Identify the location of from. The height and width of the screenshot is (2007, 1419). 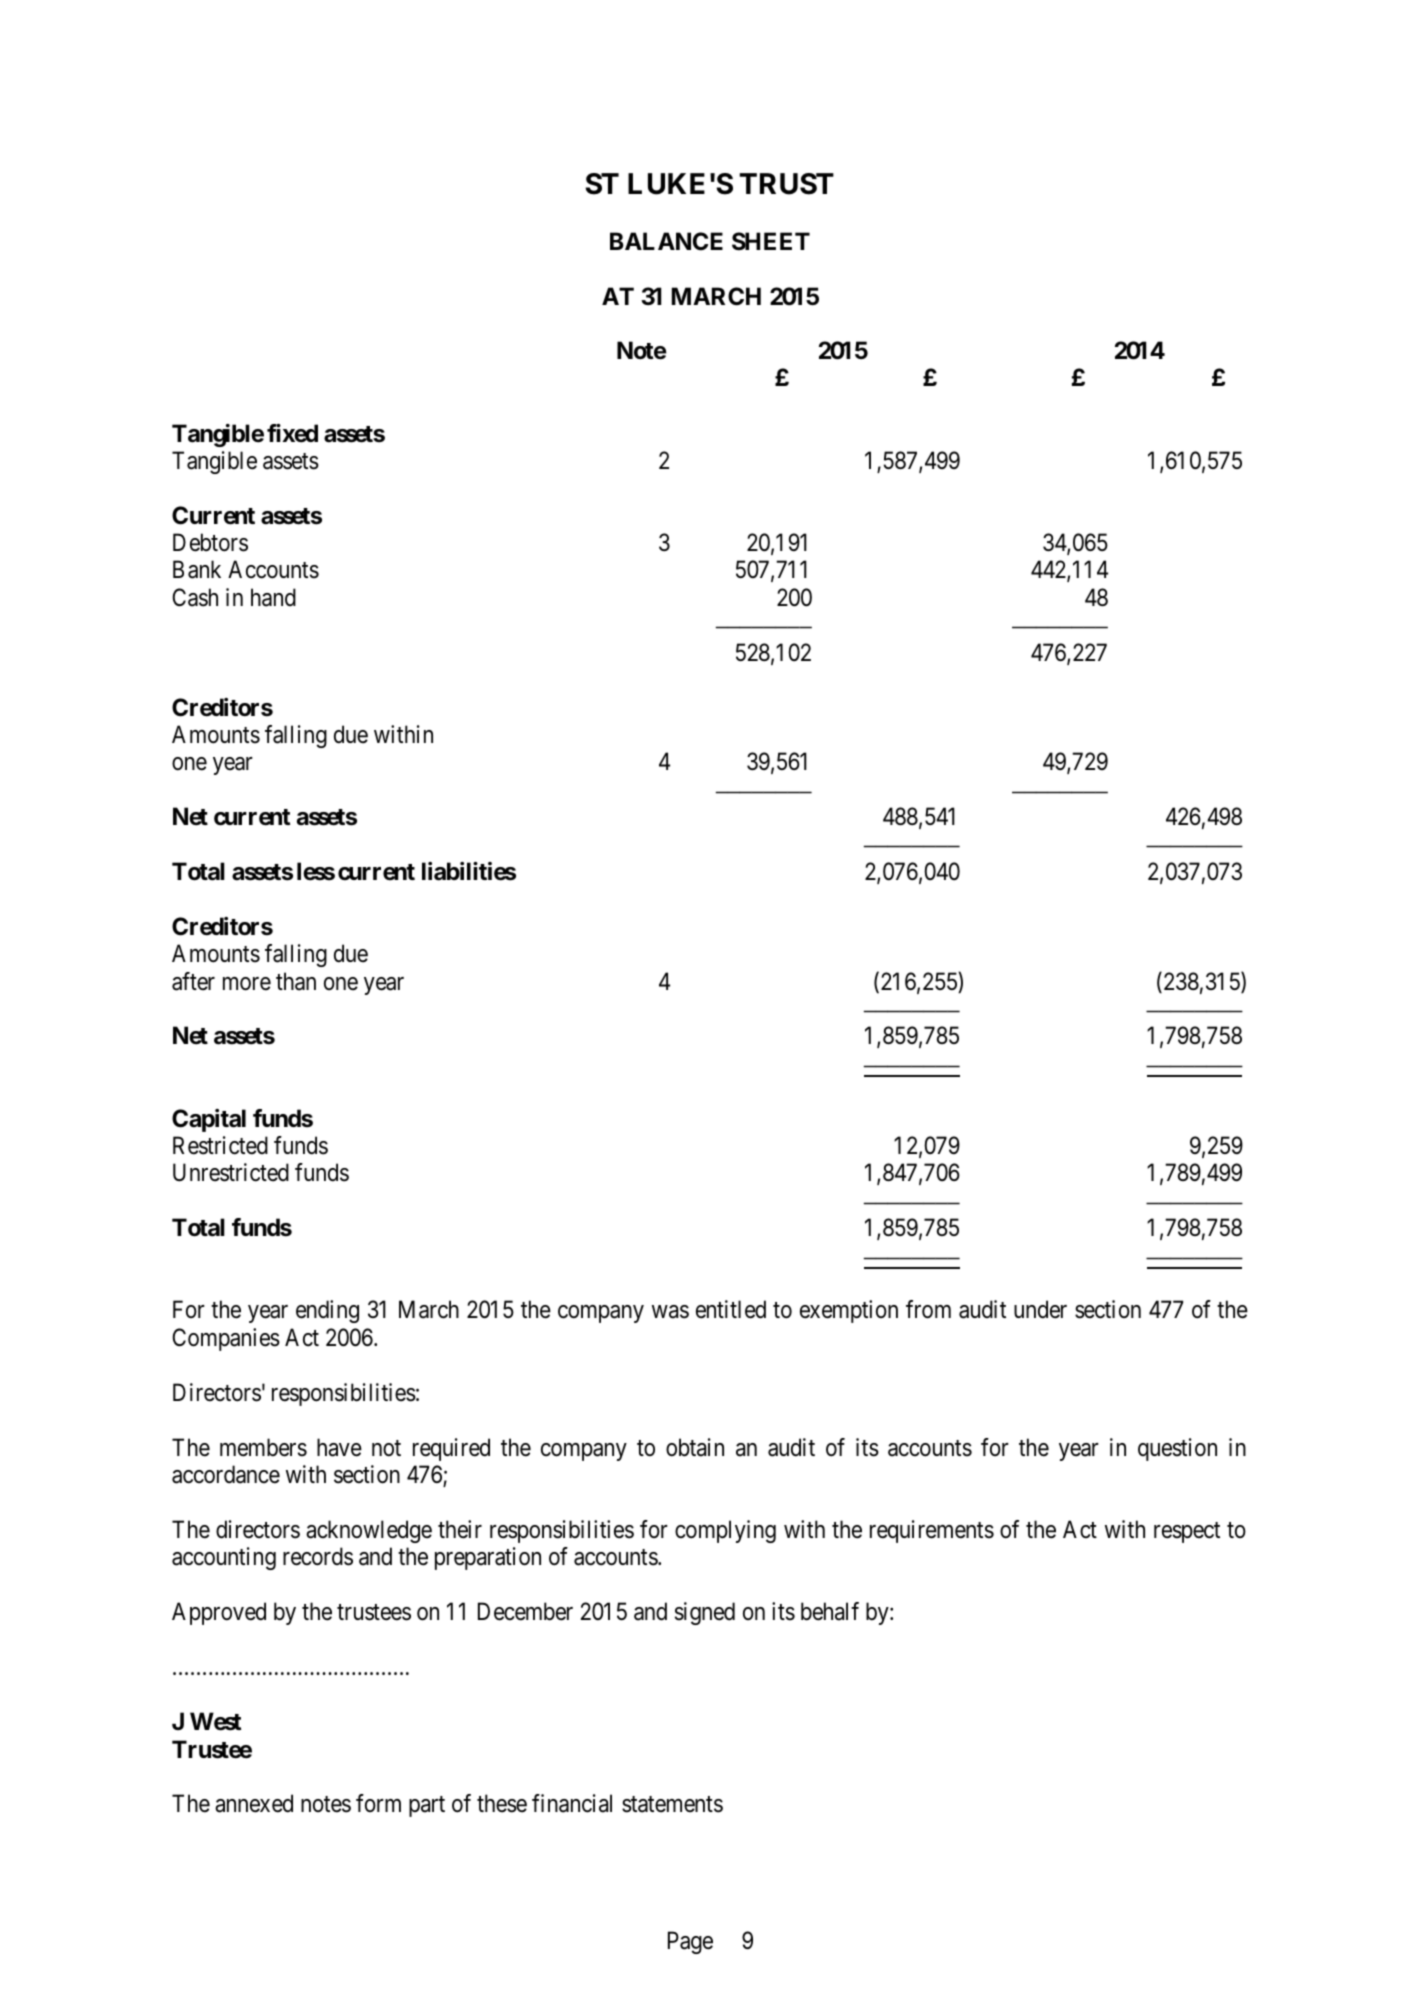
(928, 1309).
